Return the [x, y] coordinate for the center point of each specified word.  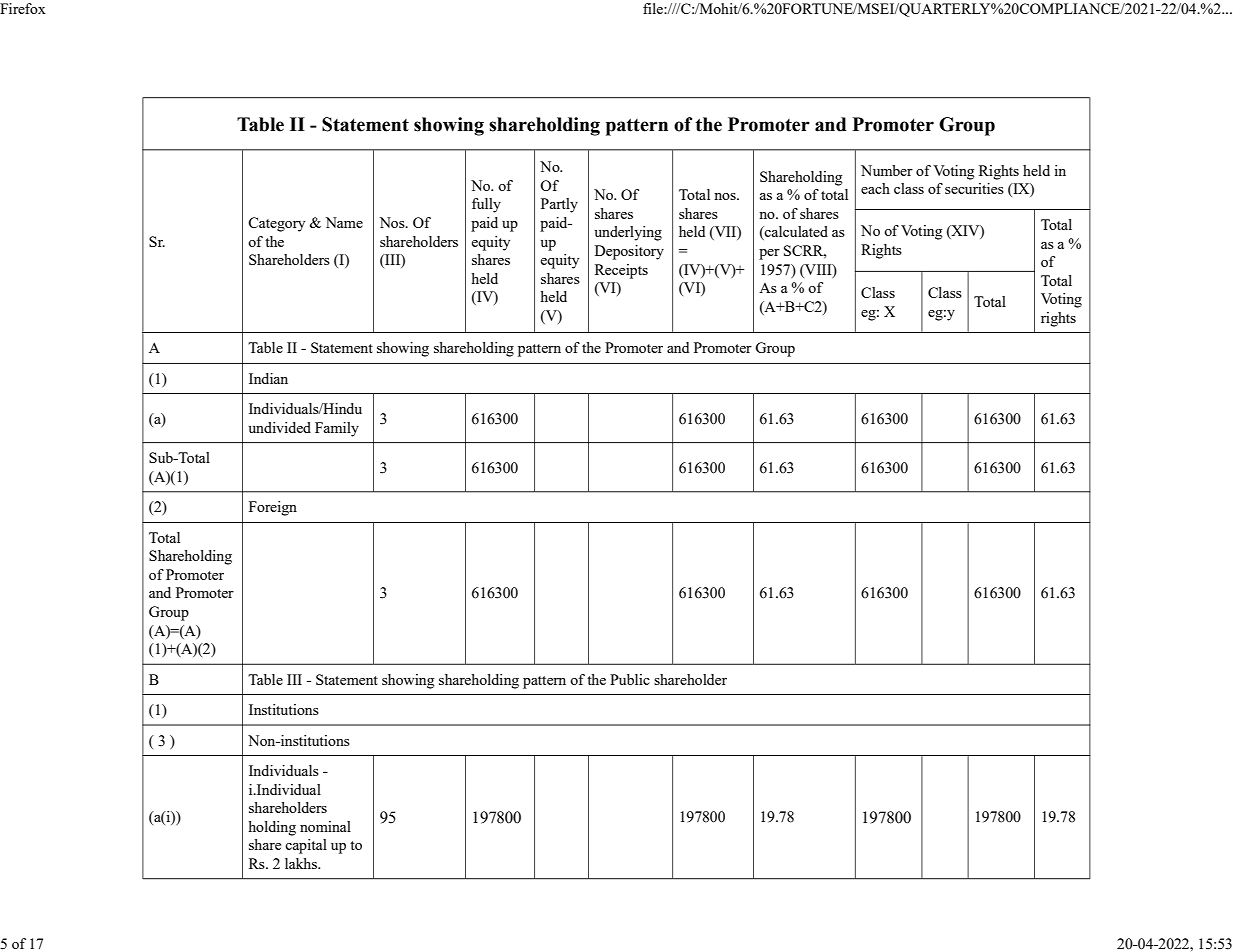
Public [630, 679]
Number [887, 170]
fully [486, 205]
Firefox [23, 8]
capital [306, 846]
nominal [325, 826]
